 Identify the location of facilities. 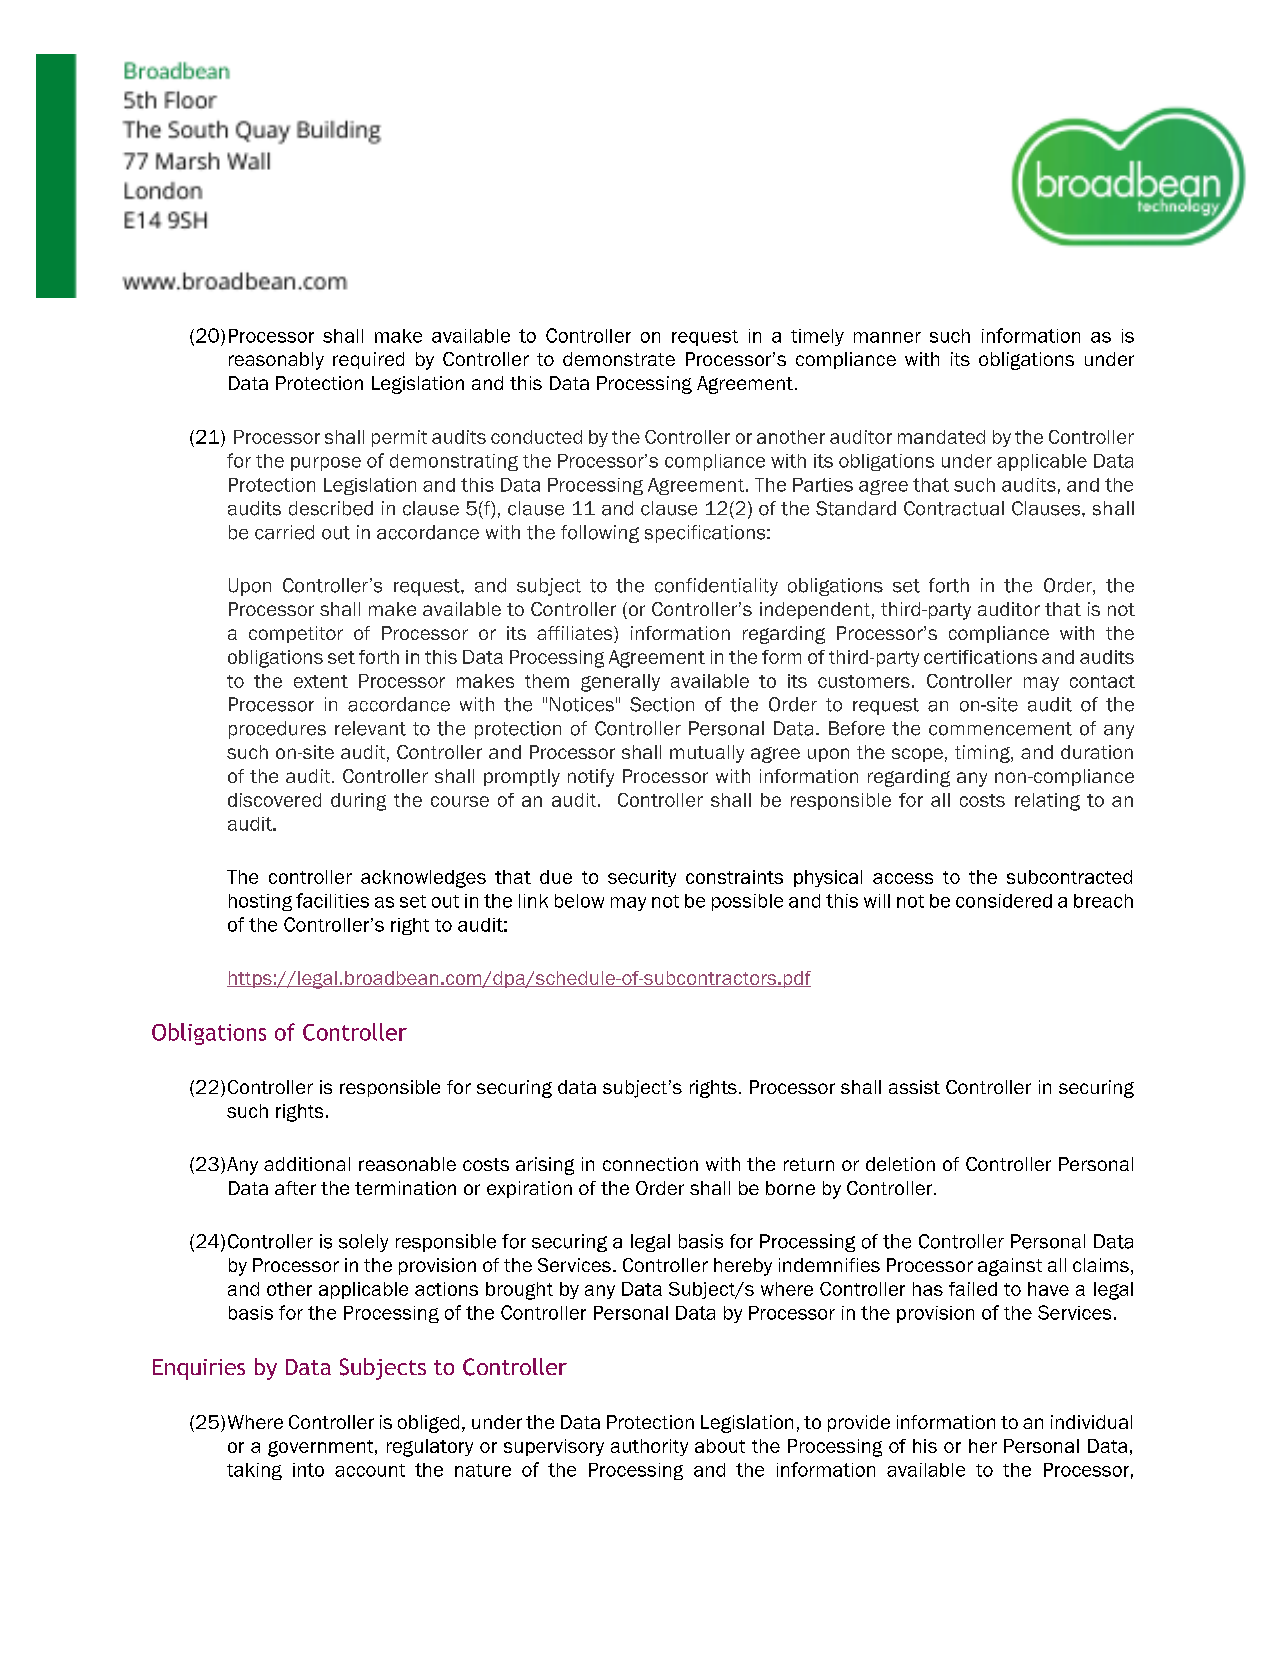
(332, 900).
